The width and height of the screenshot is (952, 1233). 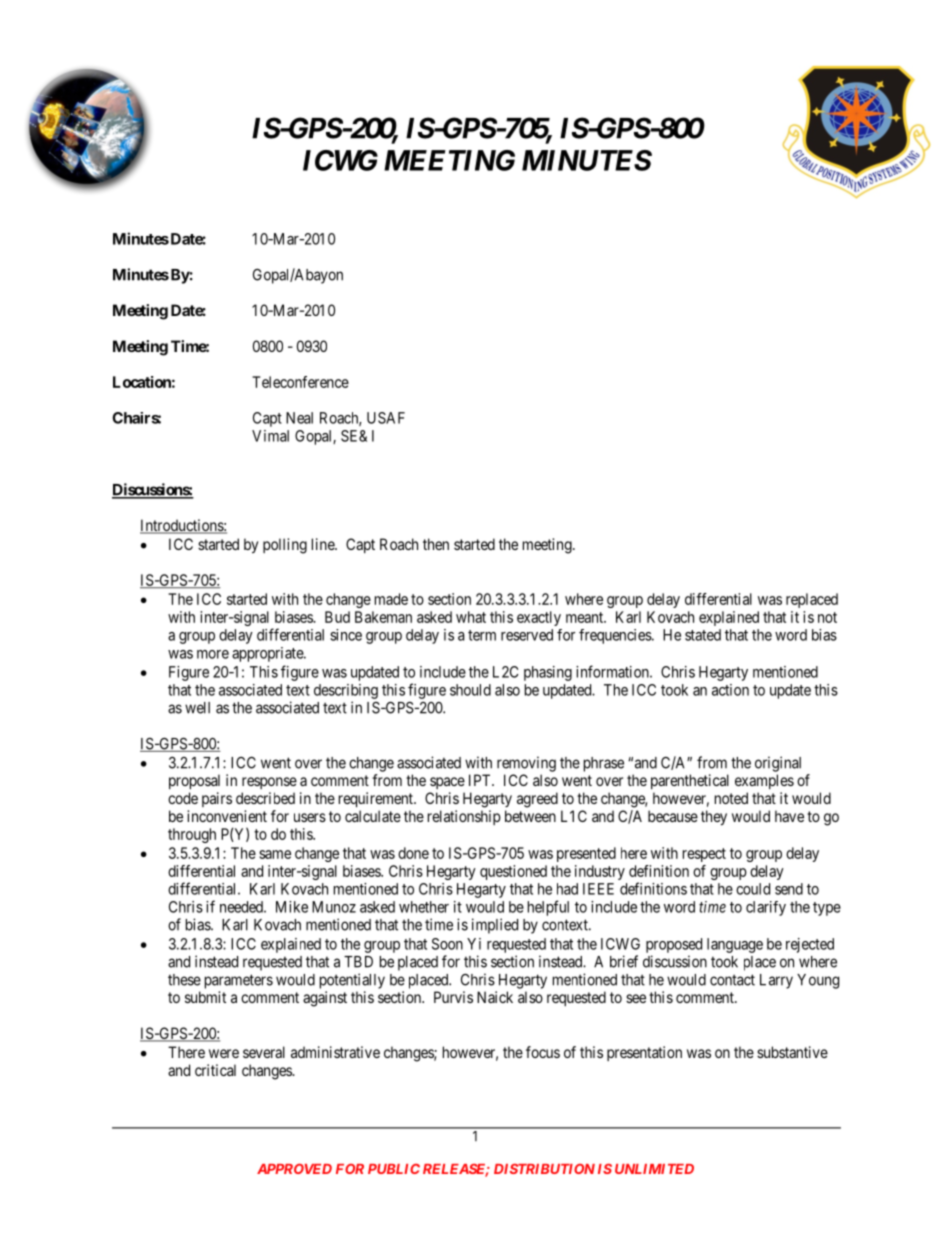 I want to click on parameters, so click(x=239, y=981).
